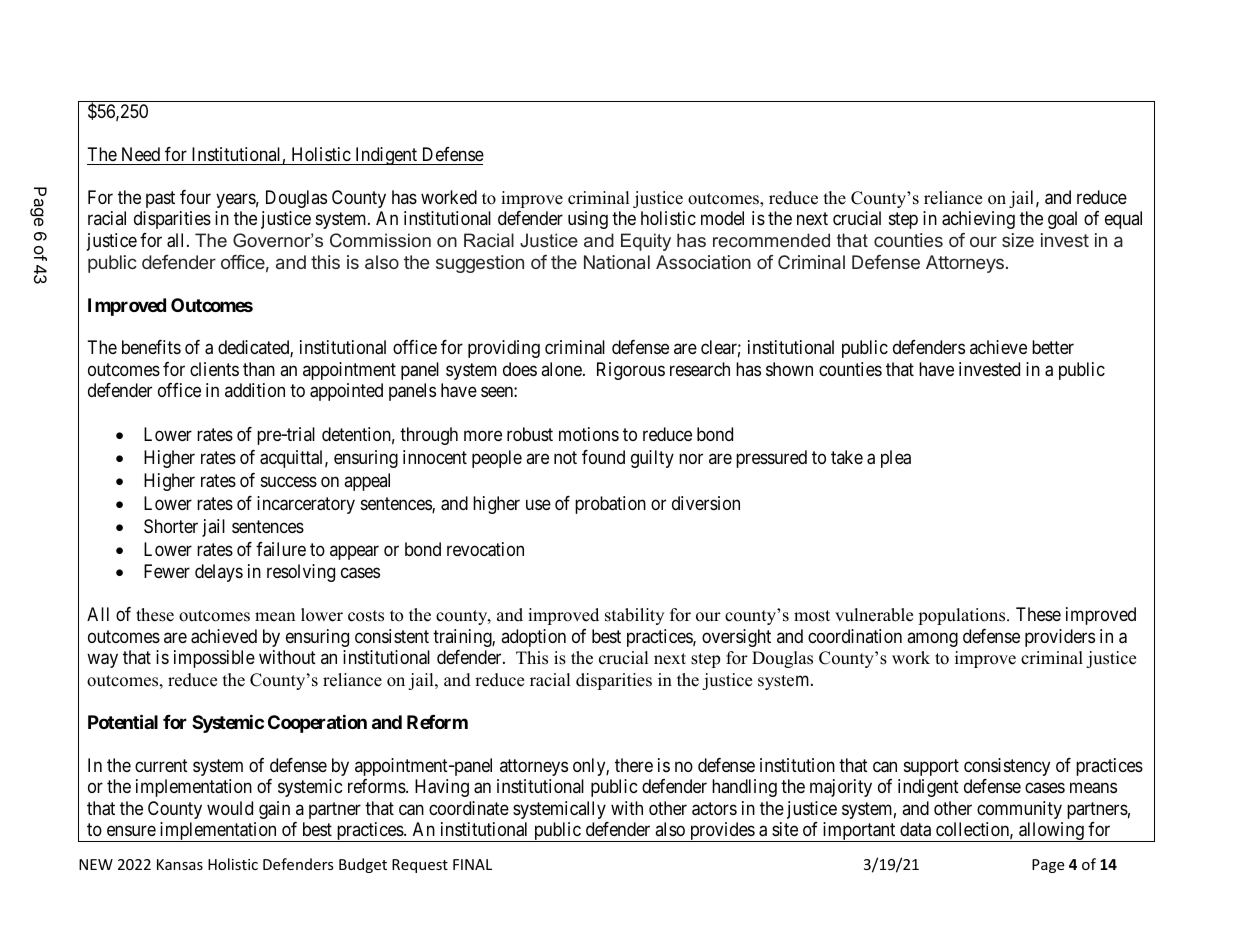 The image size is (1233, 952). What do you see at coordinates (978, 220) in the page?
I see `achieving` at bounding box center [978, 220].
